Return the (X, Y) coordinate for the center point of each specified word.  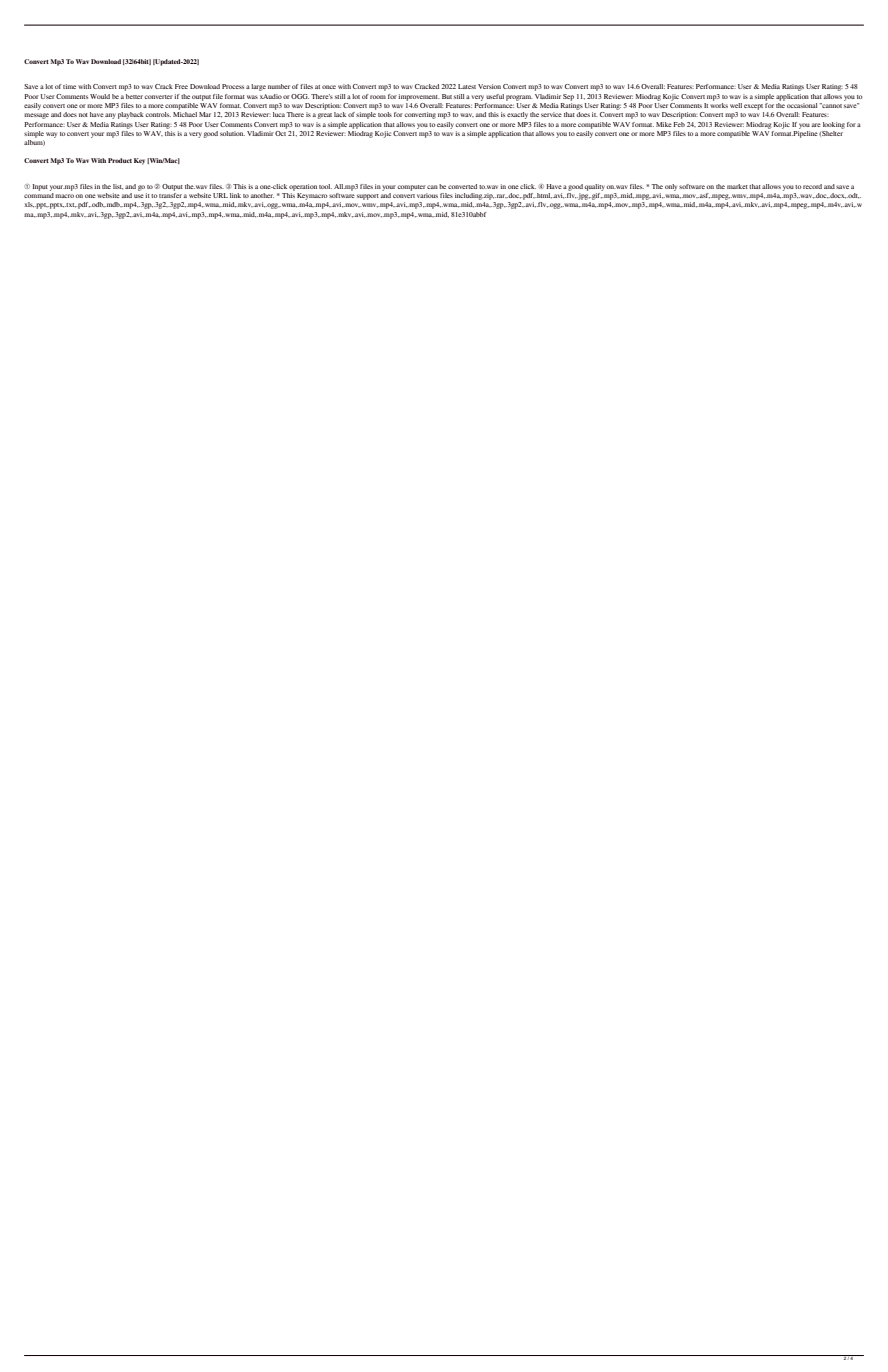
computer (411, 188)
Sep (568, 97)
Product (120, 160)
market (737, 186)
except (753, 107)
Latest (467, 86)
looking (834, 125)
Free (181, 86)
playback (132, 115)
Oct (281, 132)
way (51, 135)
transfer (170, 195)
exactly (517, 115)
